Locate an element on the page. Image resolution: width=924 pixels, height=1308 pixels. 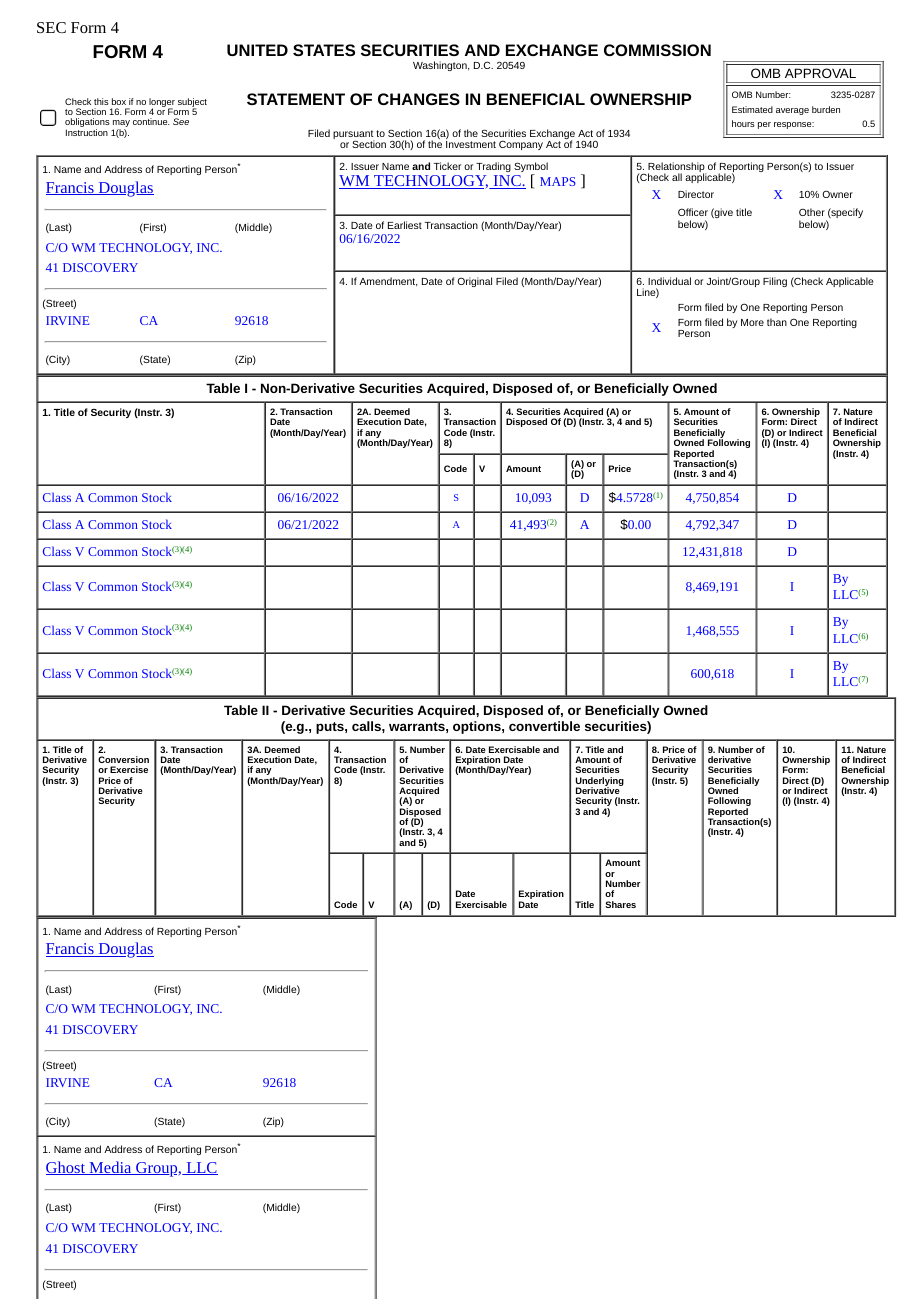
Estimated is located at coordinates (752, 109).
